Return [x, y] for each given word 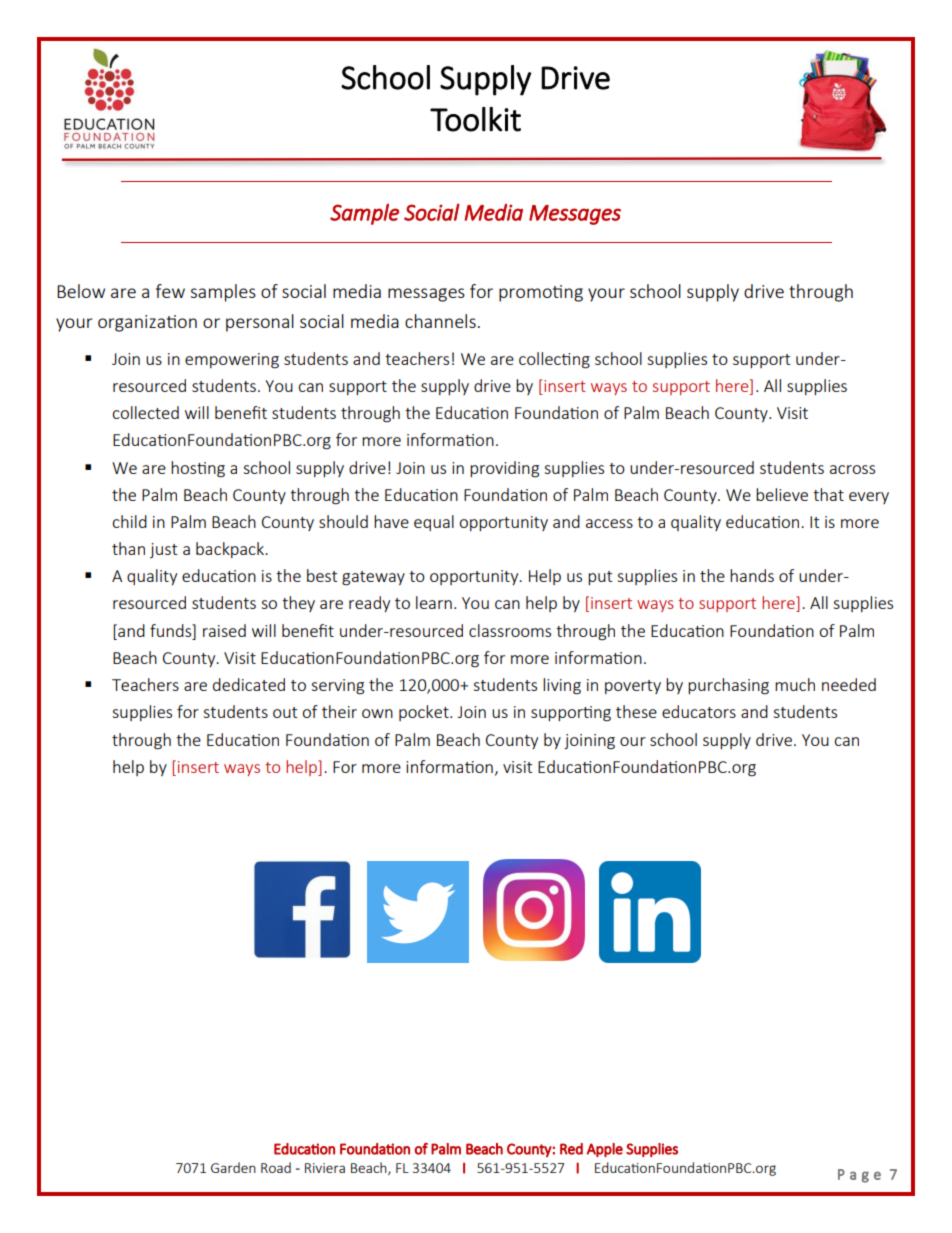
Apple [605, 1150]
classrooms [510, 630]
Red [571, 1149]
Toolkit [475, 119]
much [795, 684]
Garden [233, 1167]
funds [172, 630]
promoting [541, 293]
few [170, 291]
